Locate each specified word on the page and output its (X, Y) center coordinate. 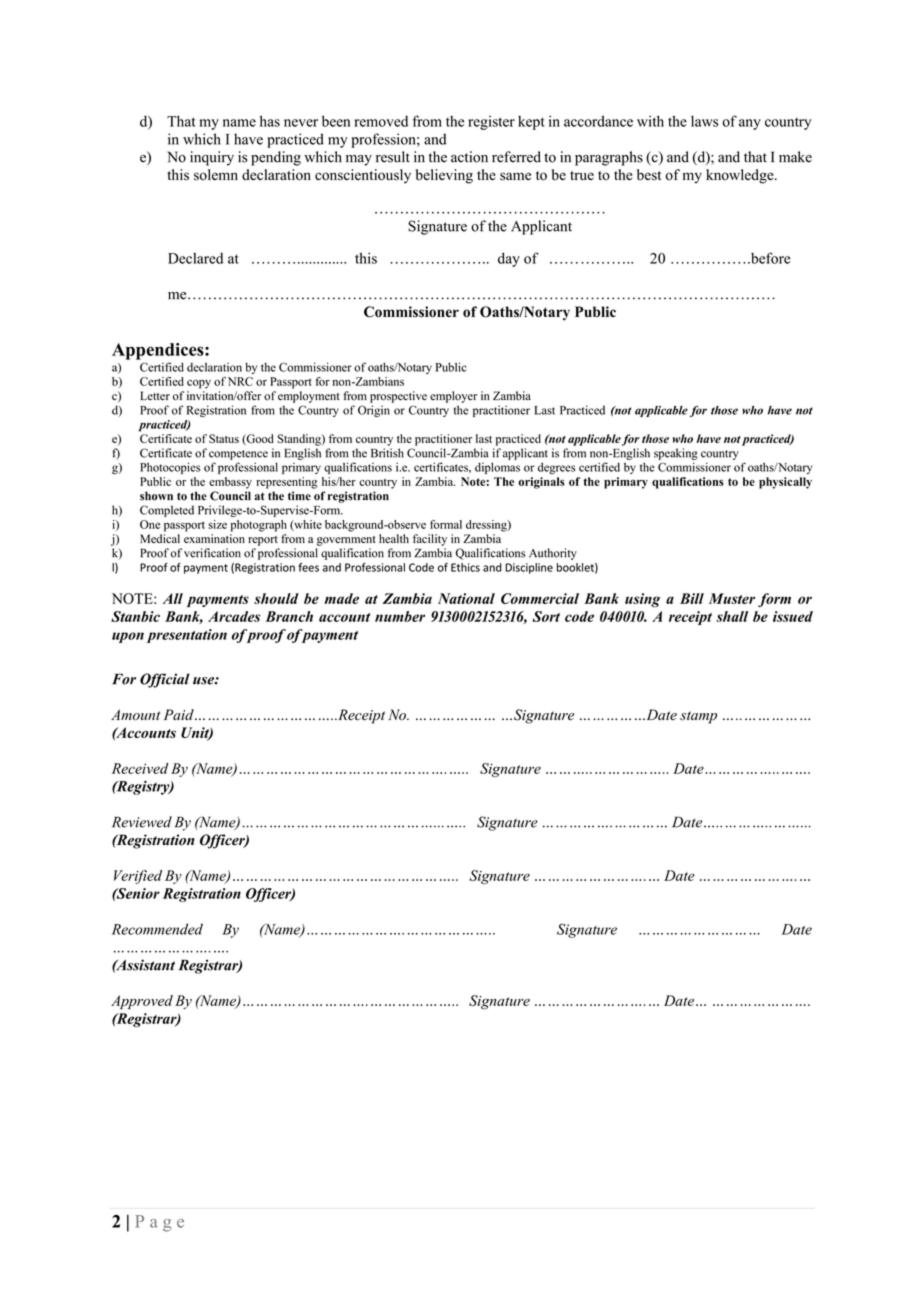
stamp (698, 717)
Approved (142, 1002)
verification (212, 553)
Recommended (157, 929)
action (469, 157)
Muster (732, 598)
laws (704, 121)
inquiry (212, 158)
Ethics (465, 567)
